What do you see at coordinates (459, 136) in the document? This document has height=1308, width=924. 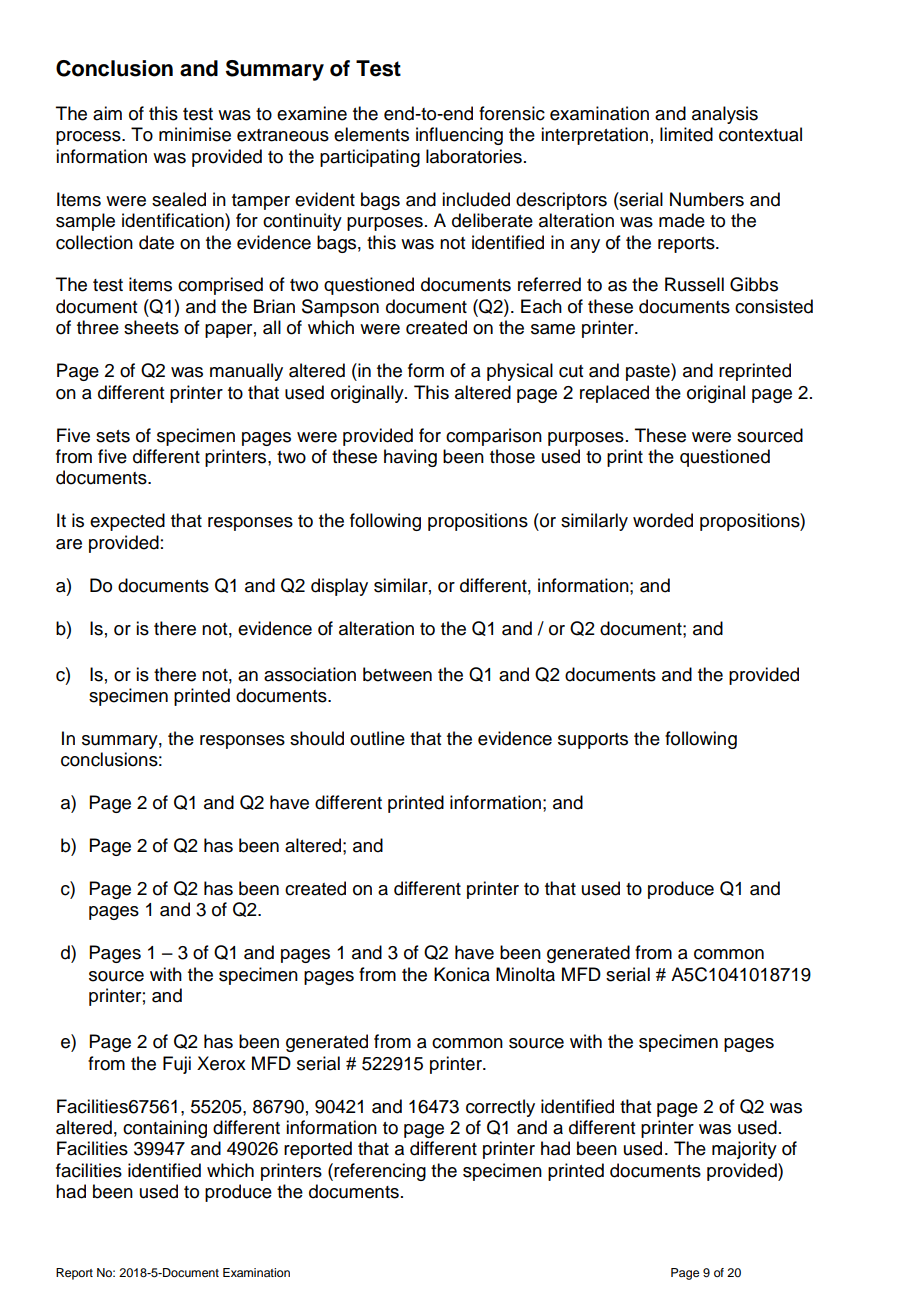 I see `influencing` at bounding box center [459, 136].
